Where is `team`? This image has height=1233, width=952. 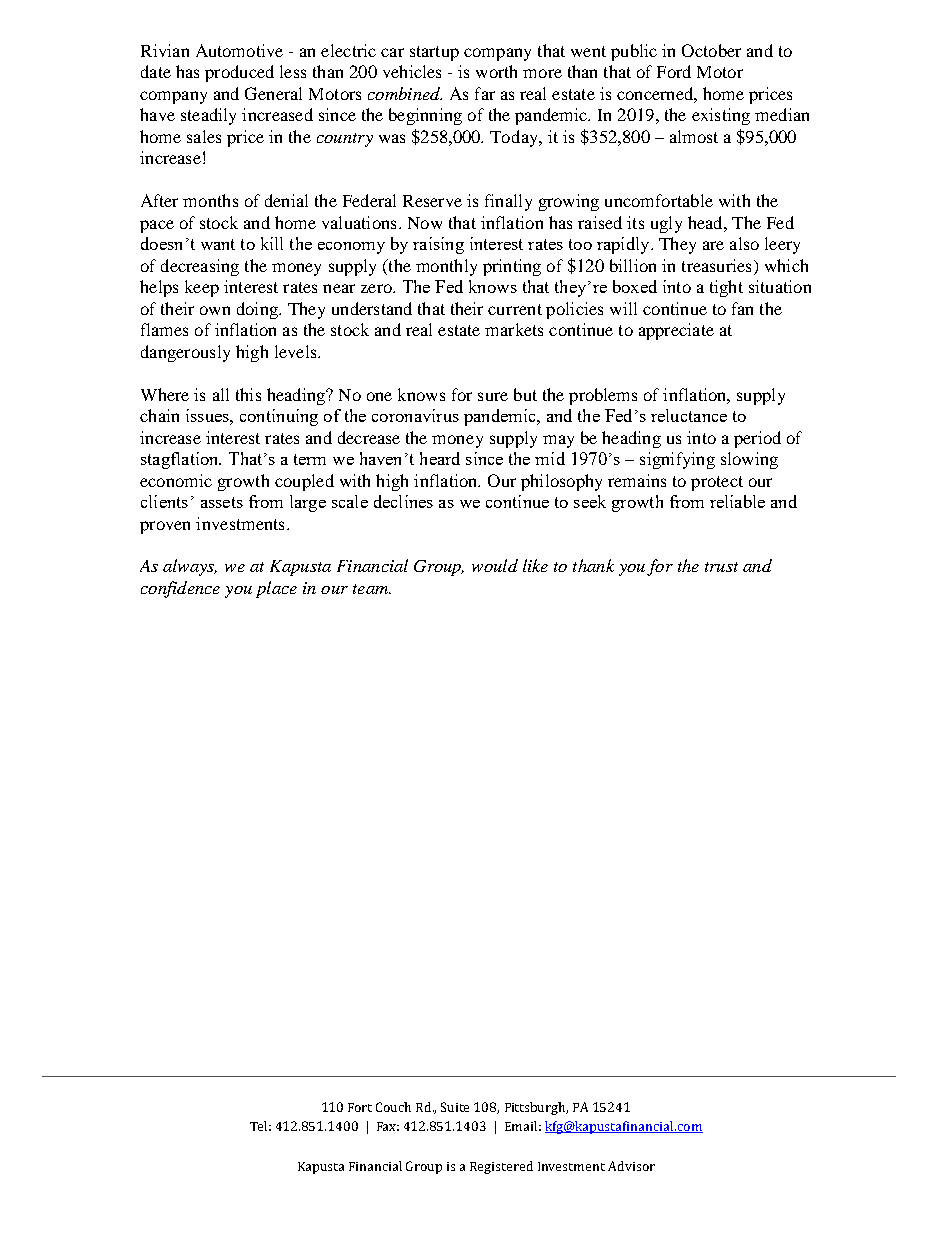
team is located at coordinates (372, 589).
